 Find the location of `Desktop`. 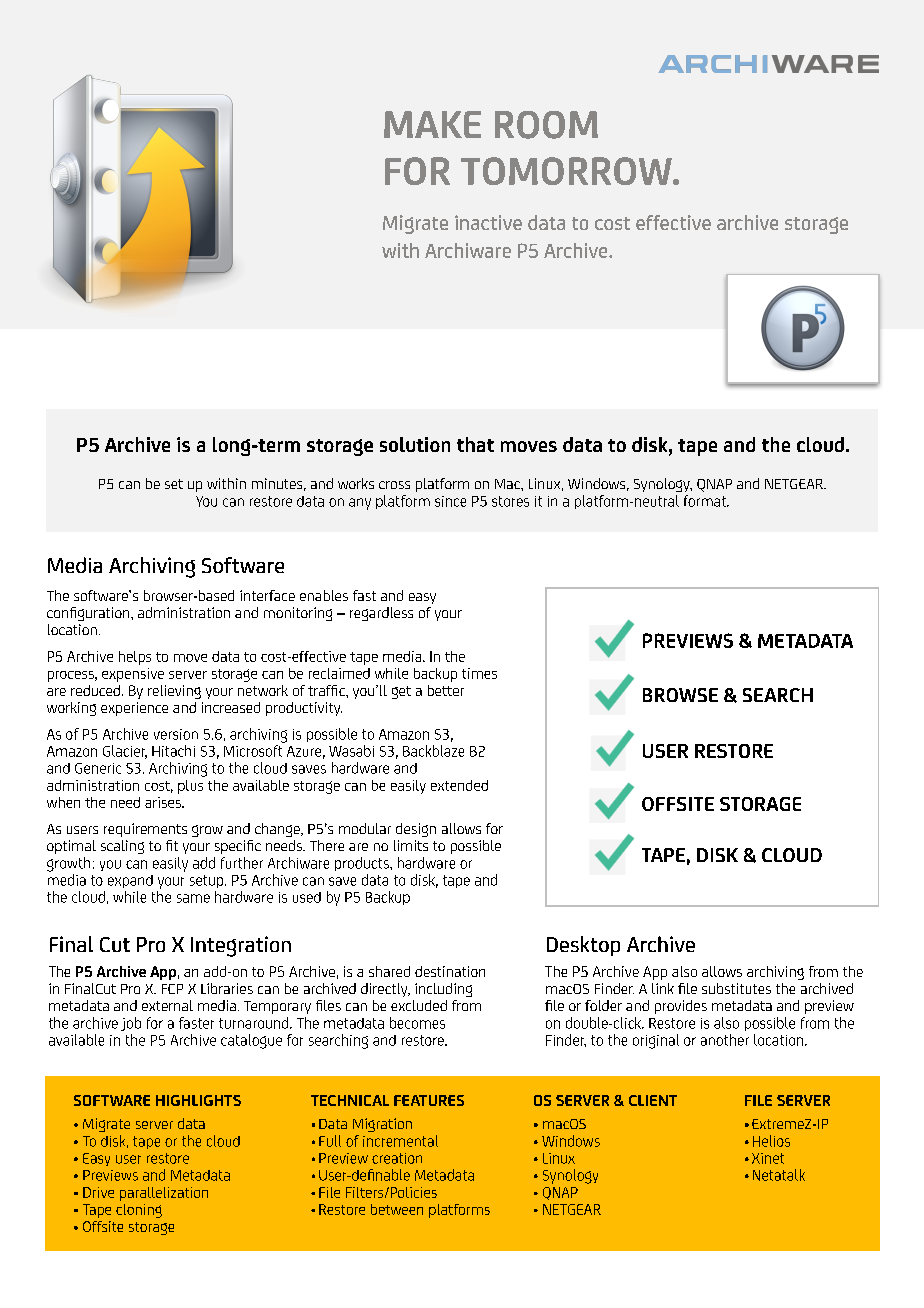

Desktop is located at coordinates (583, 946).
